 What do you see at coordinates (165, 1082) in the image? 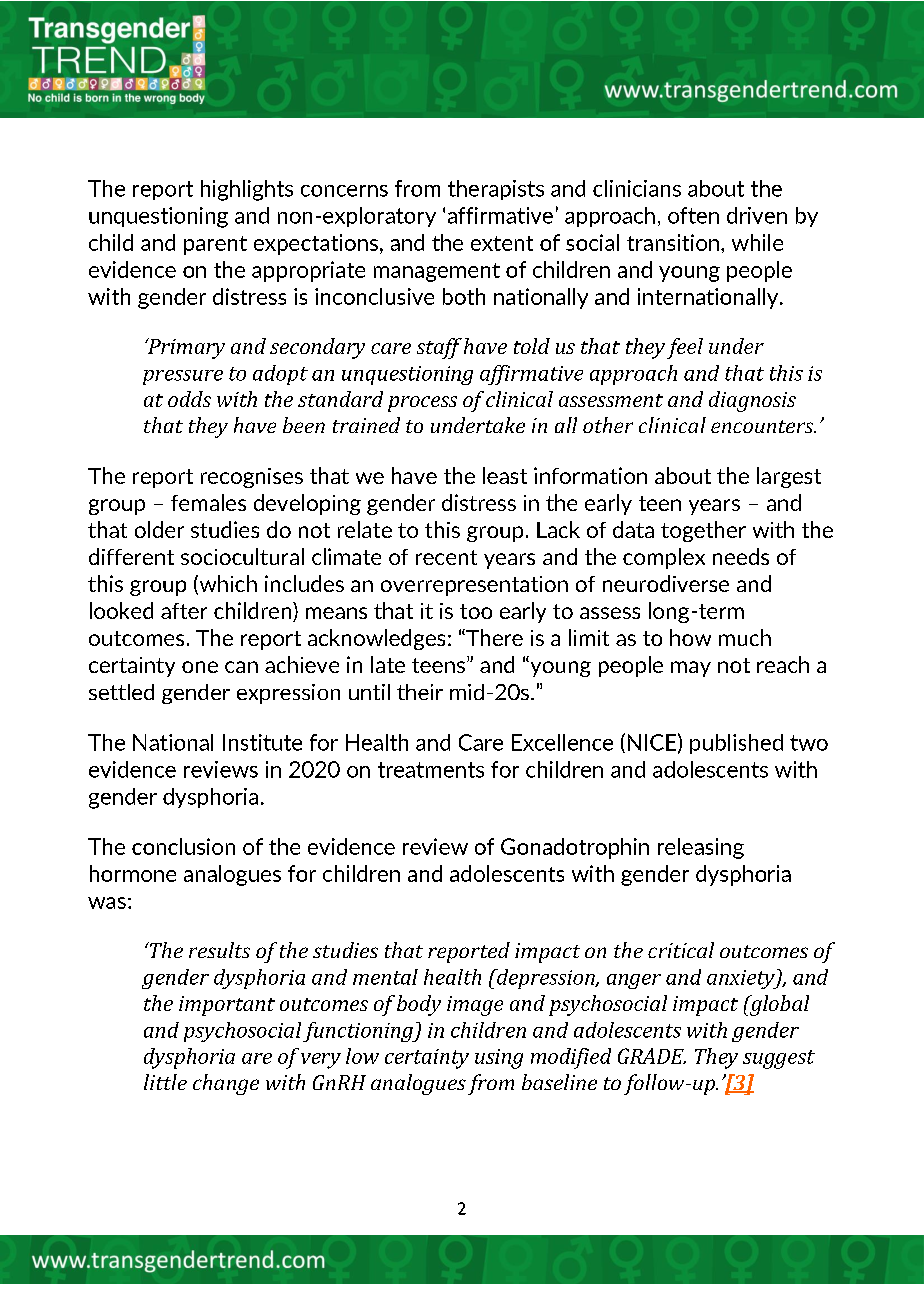
I see `little` at bounding box center [165, 1082].
